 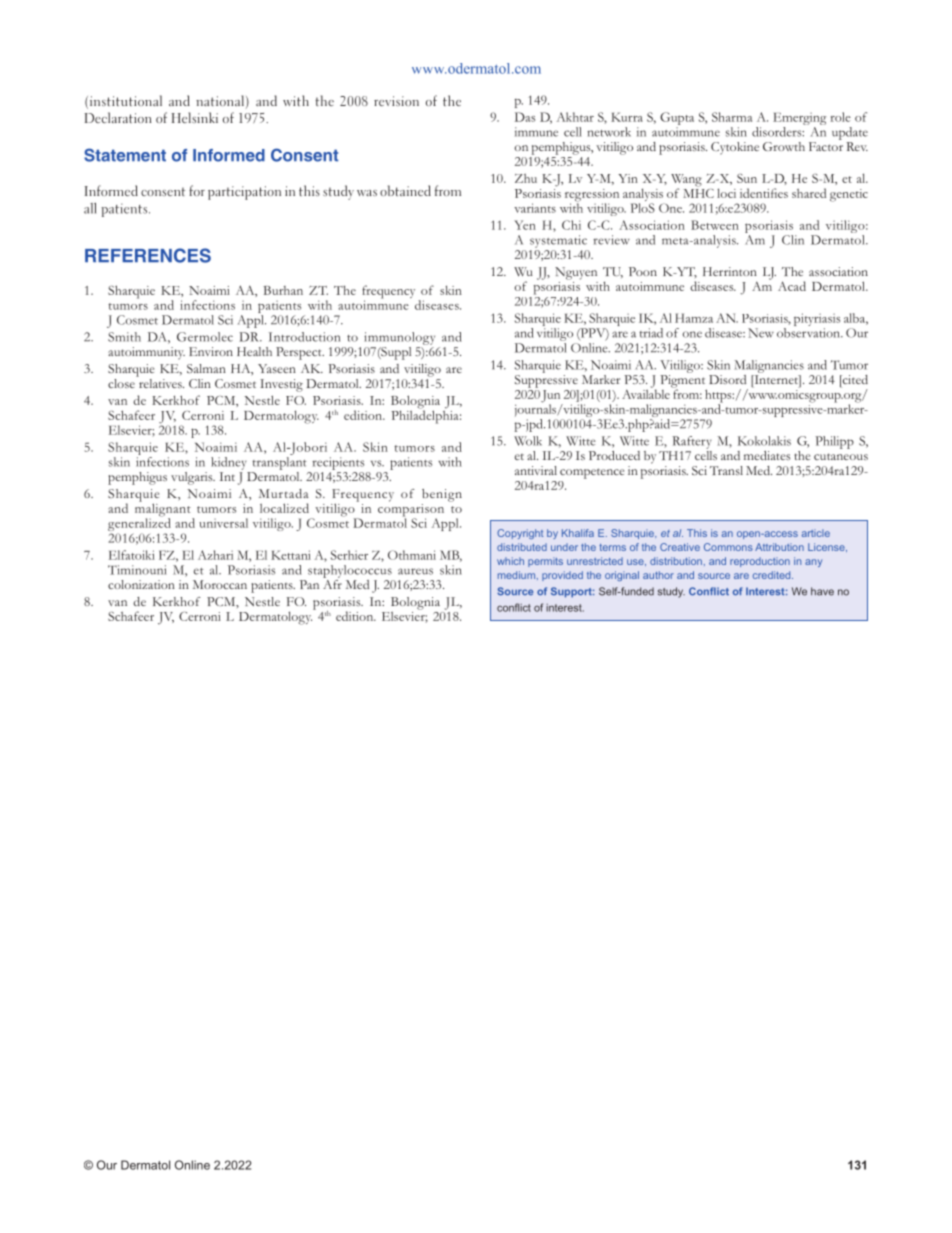 I want to click on Environ, so click(x=211, y=351).
